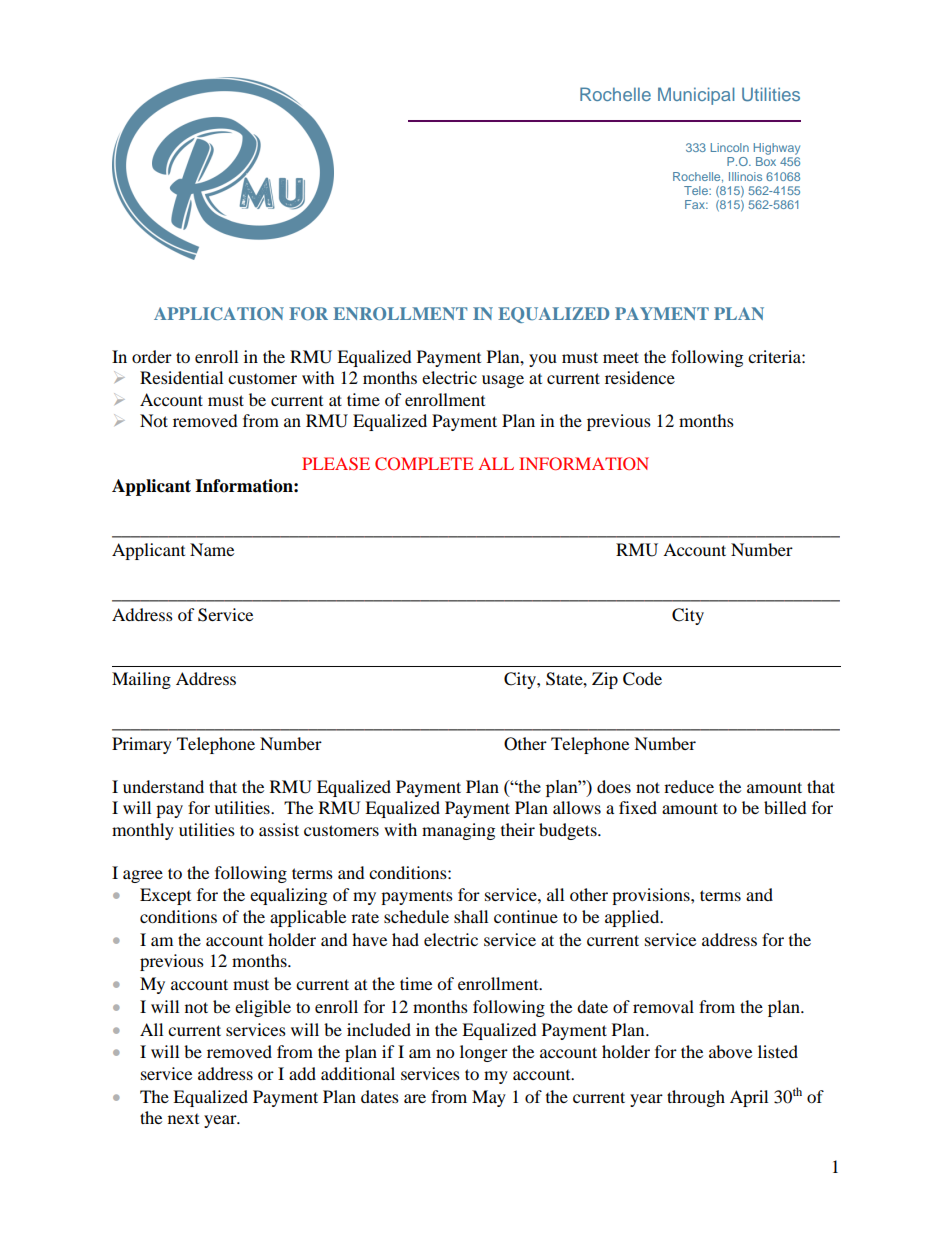 The image size is (952, 1233). Describe the element at coordinates (503, 381) in the page. I see `usage` at that location.
